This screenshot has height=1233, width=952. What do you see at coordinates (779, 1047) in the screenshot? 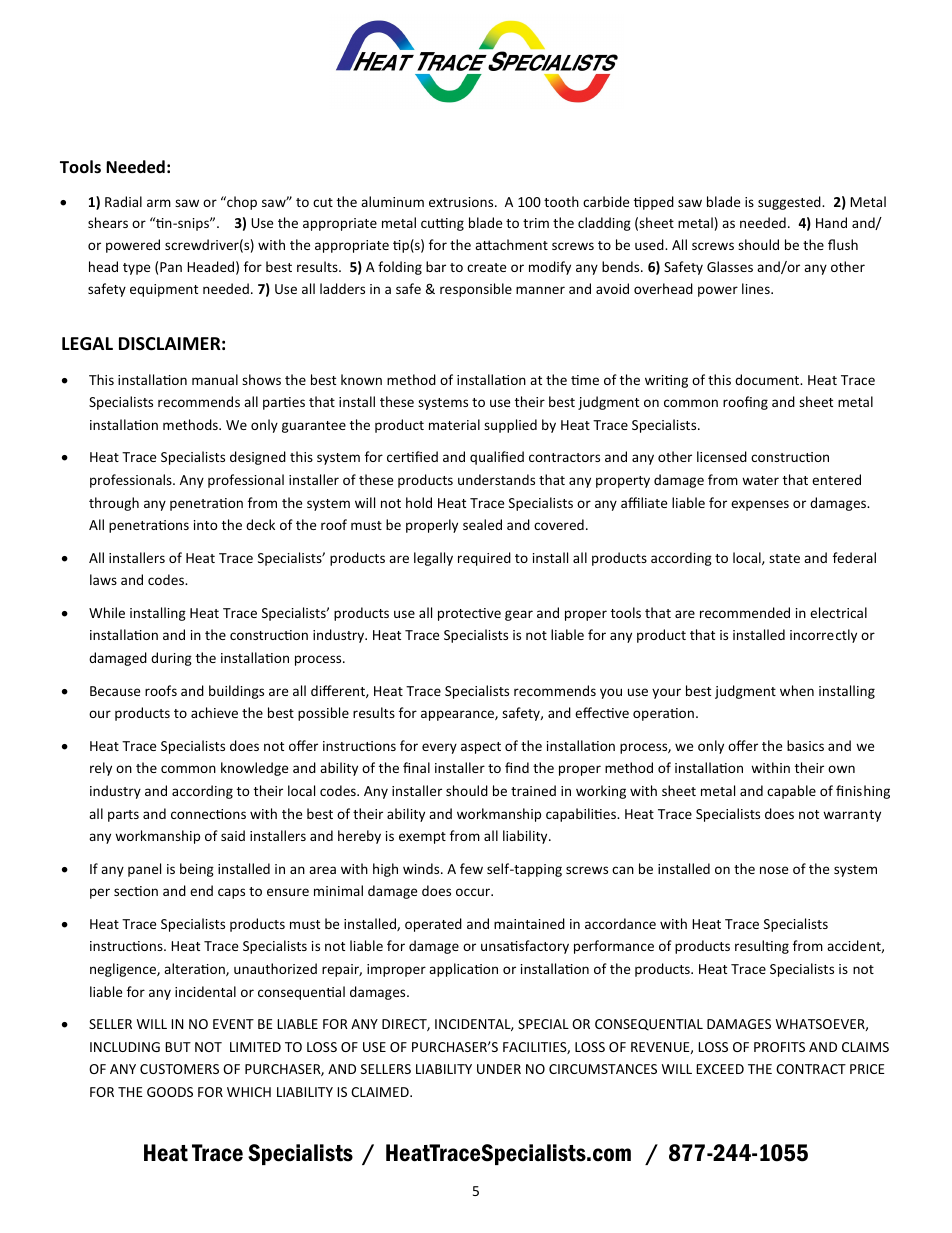
I see `PROFITS` at bounding box center [779, 1047].
